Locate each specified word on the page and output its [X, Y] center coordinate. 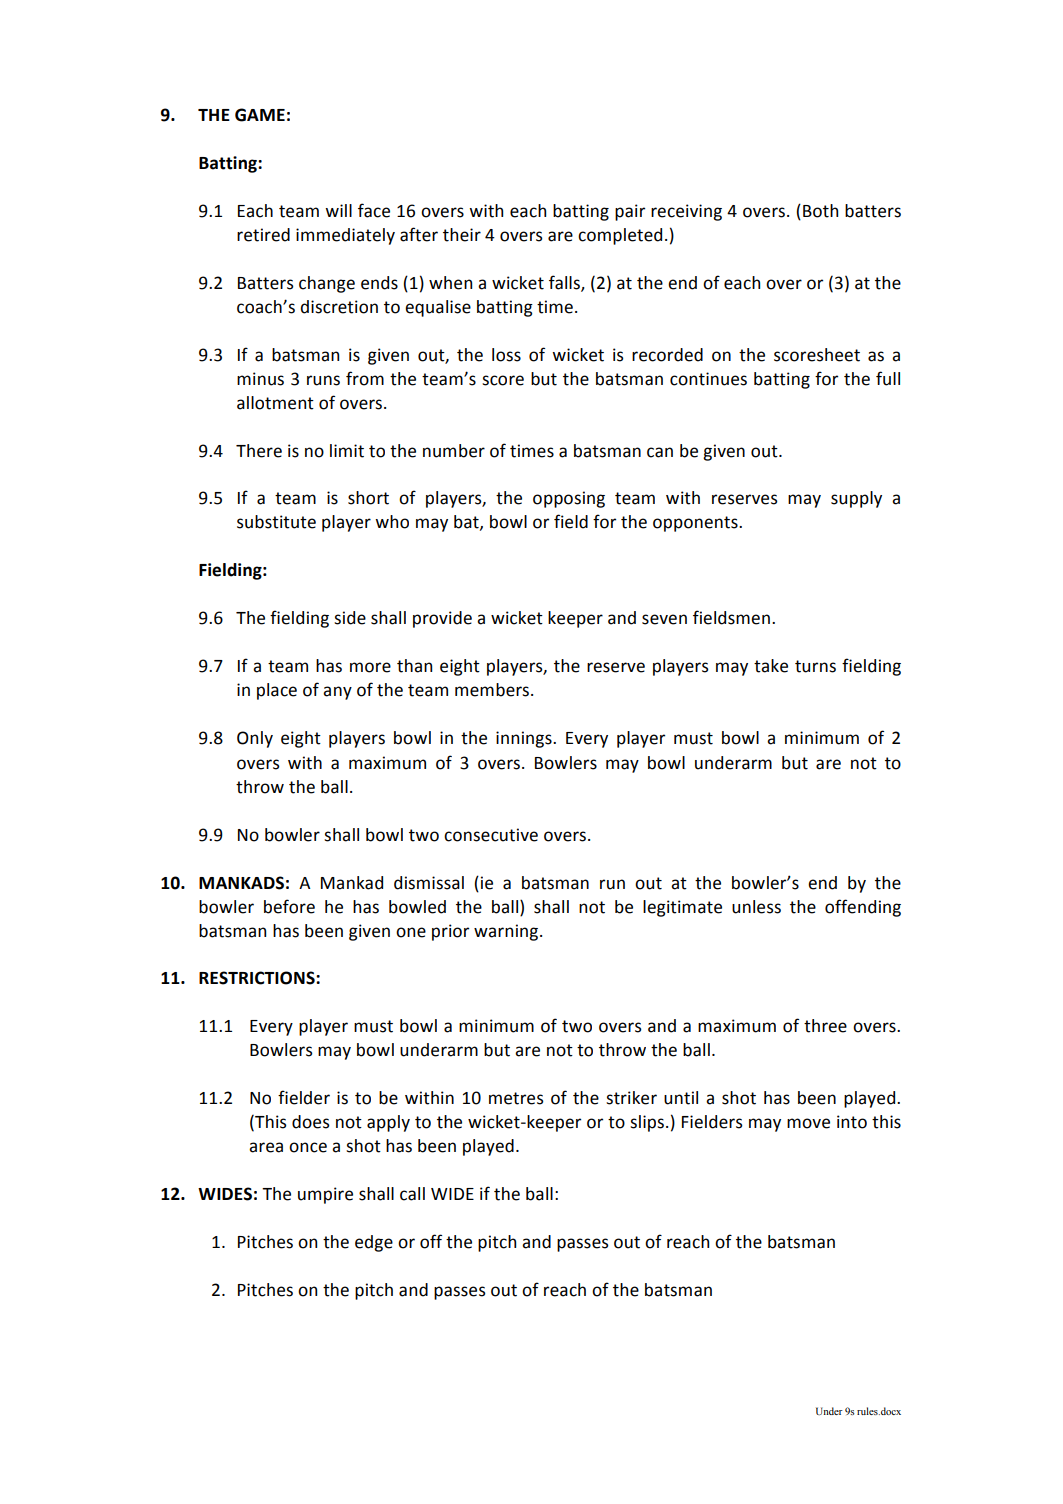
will [338, 210]
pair [630, 212]
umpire [325, 1195]
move [808, 1123]
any [337, 693]
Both [820, 211]
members [493, 690]
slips [647, 1123]
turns [815, 666]
